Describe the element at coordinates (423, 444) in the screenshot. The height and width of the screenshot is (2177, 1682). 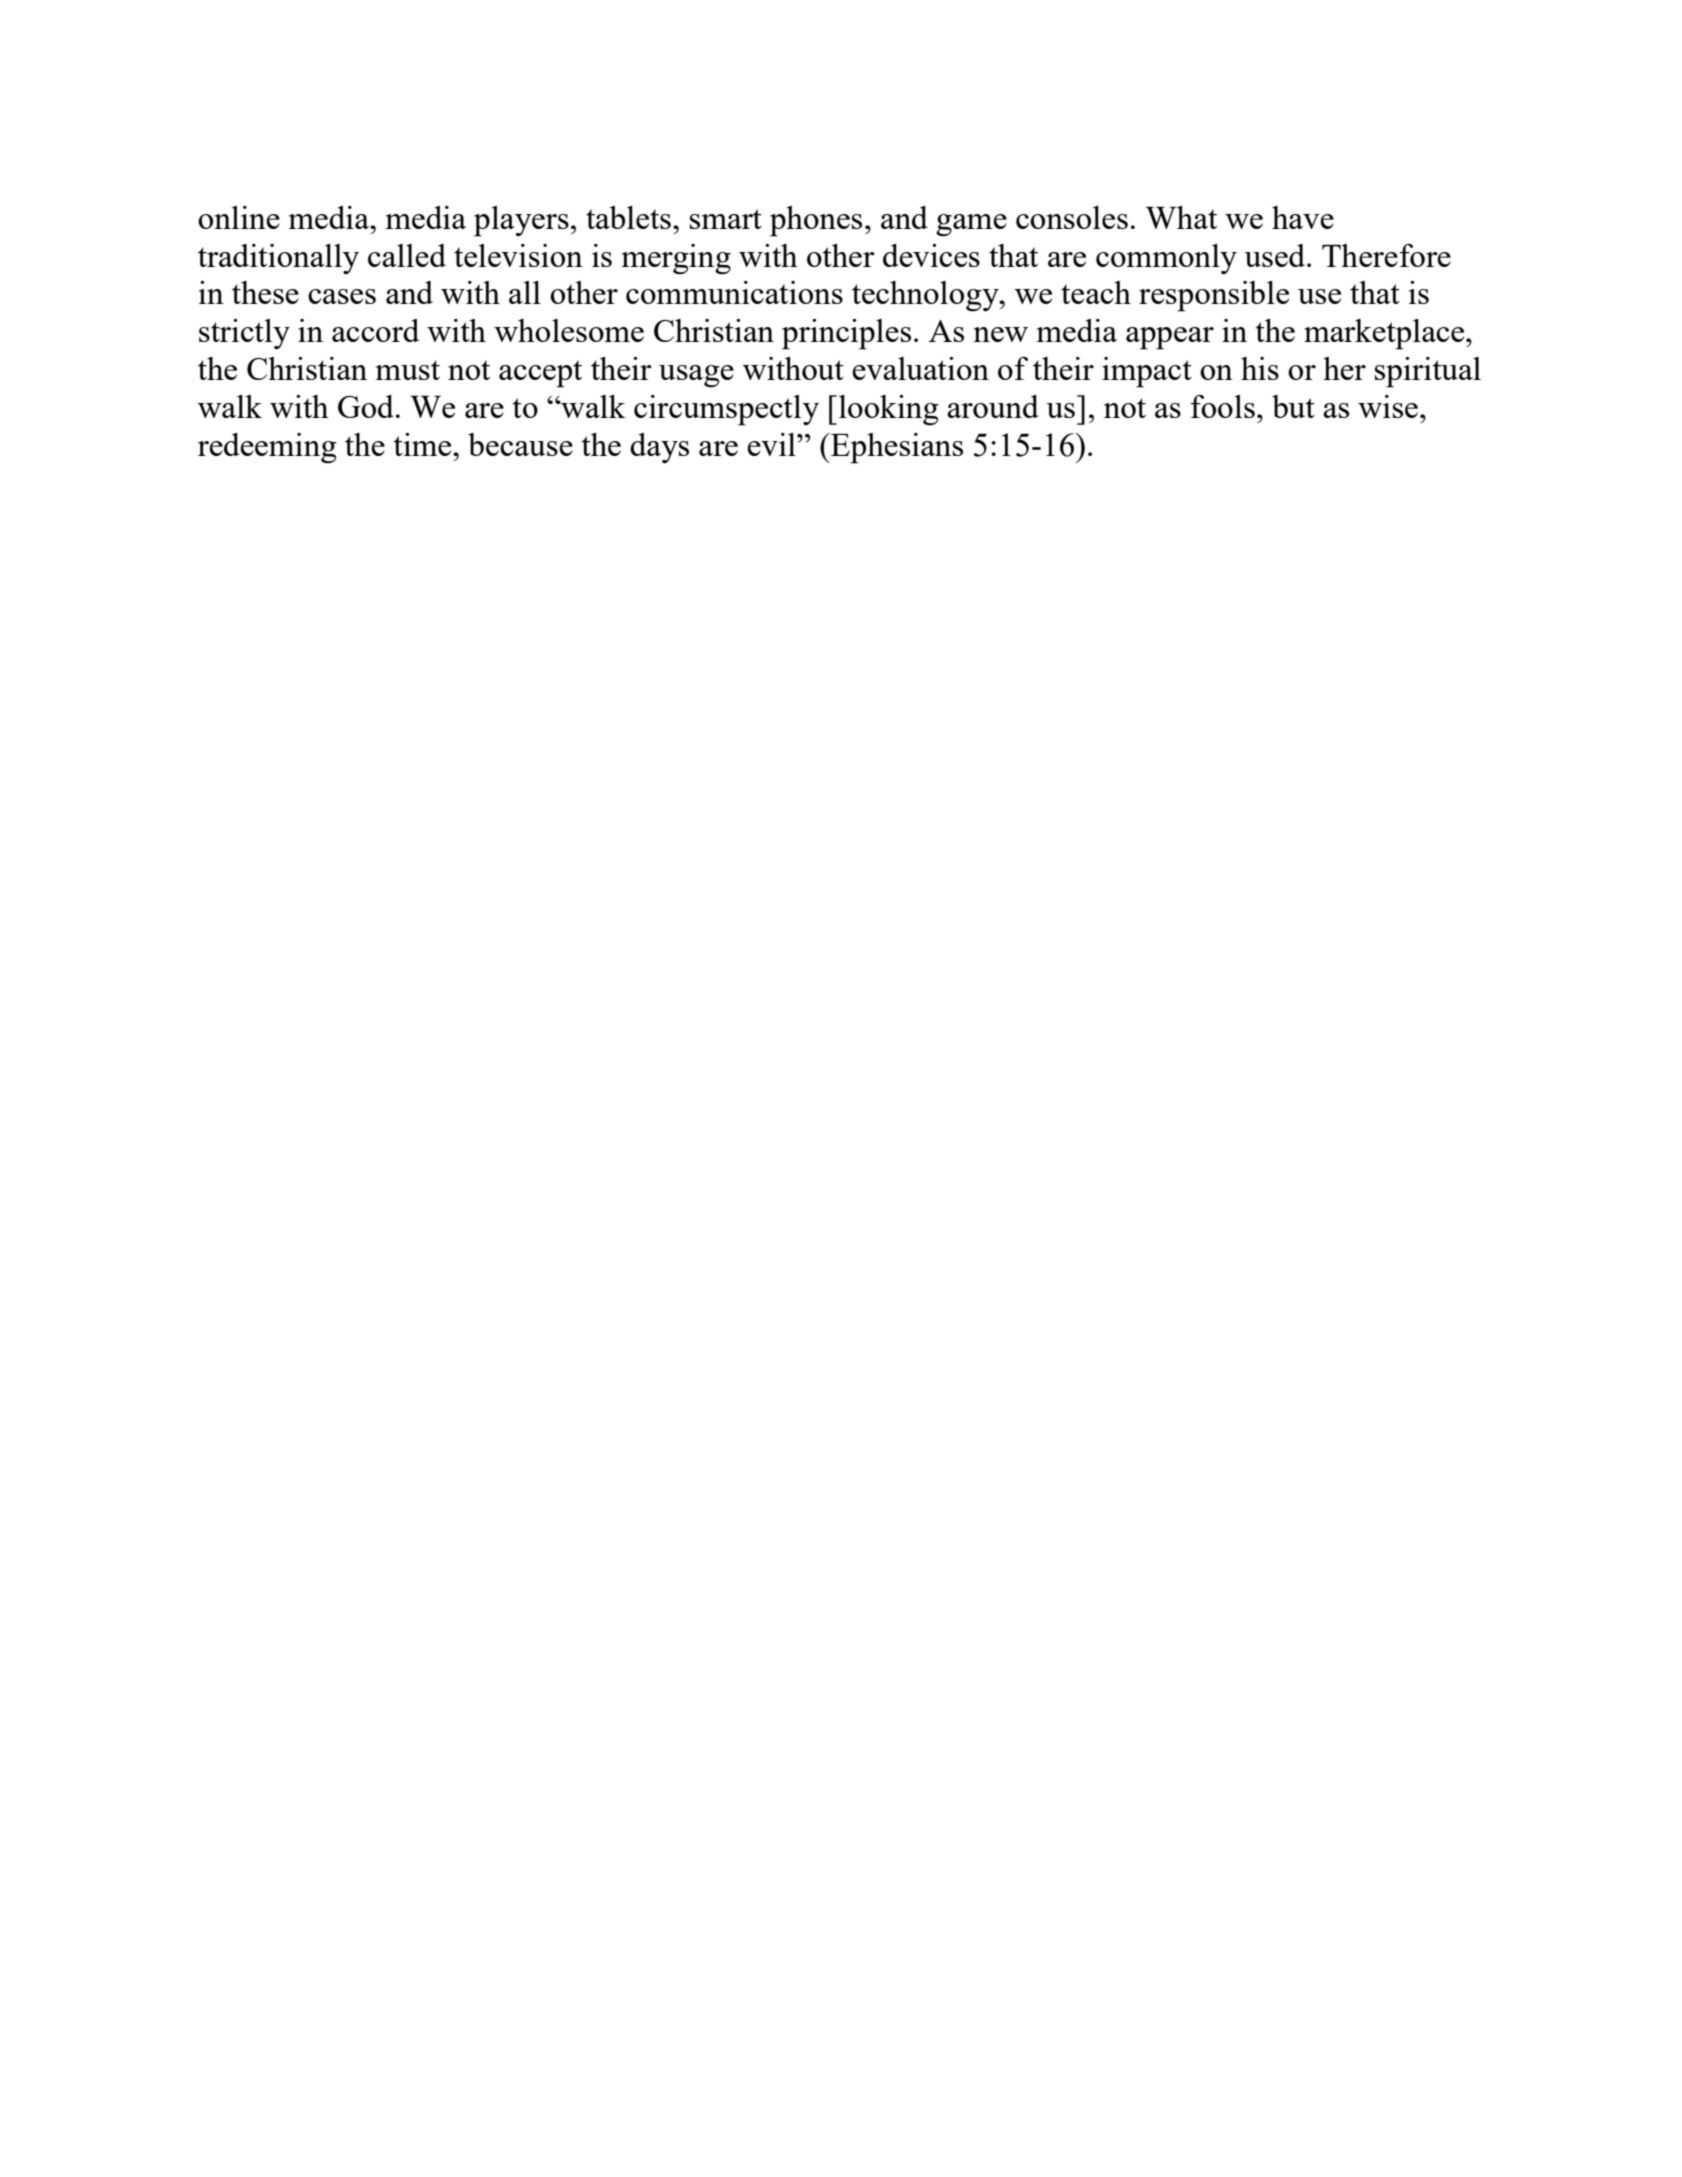
I see `time` at that location.
